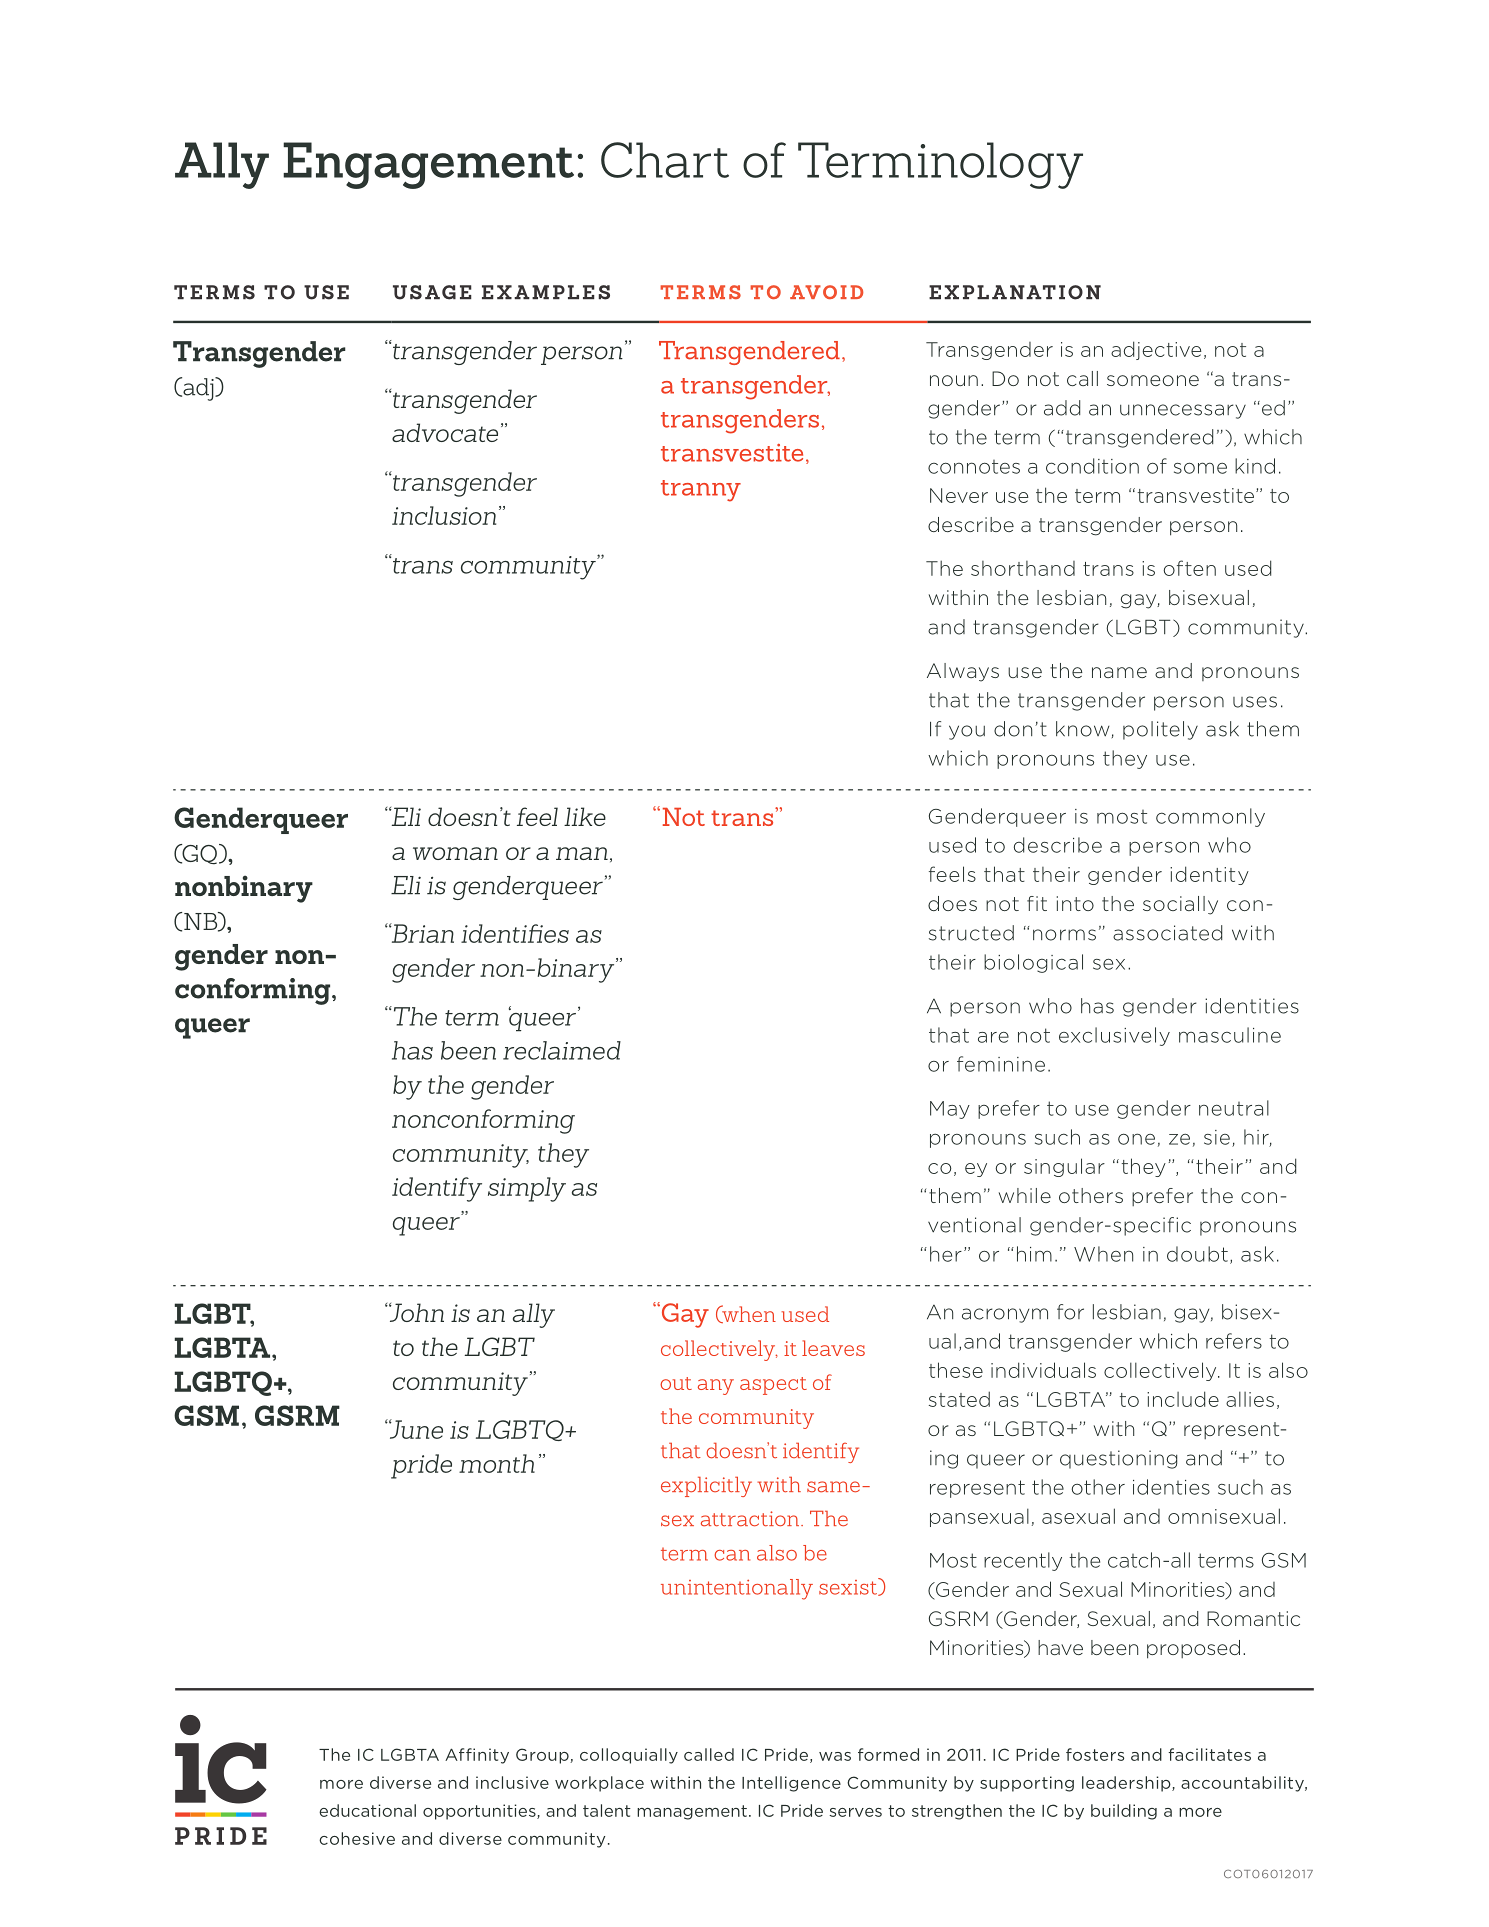 The image size is (1489, 1927). What do you see at coordinates (480, 1812) in the screenshot?
I see `opportunities` at bounding box center [480, 1812].
